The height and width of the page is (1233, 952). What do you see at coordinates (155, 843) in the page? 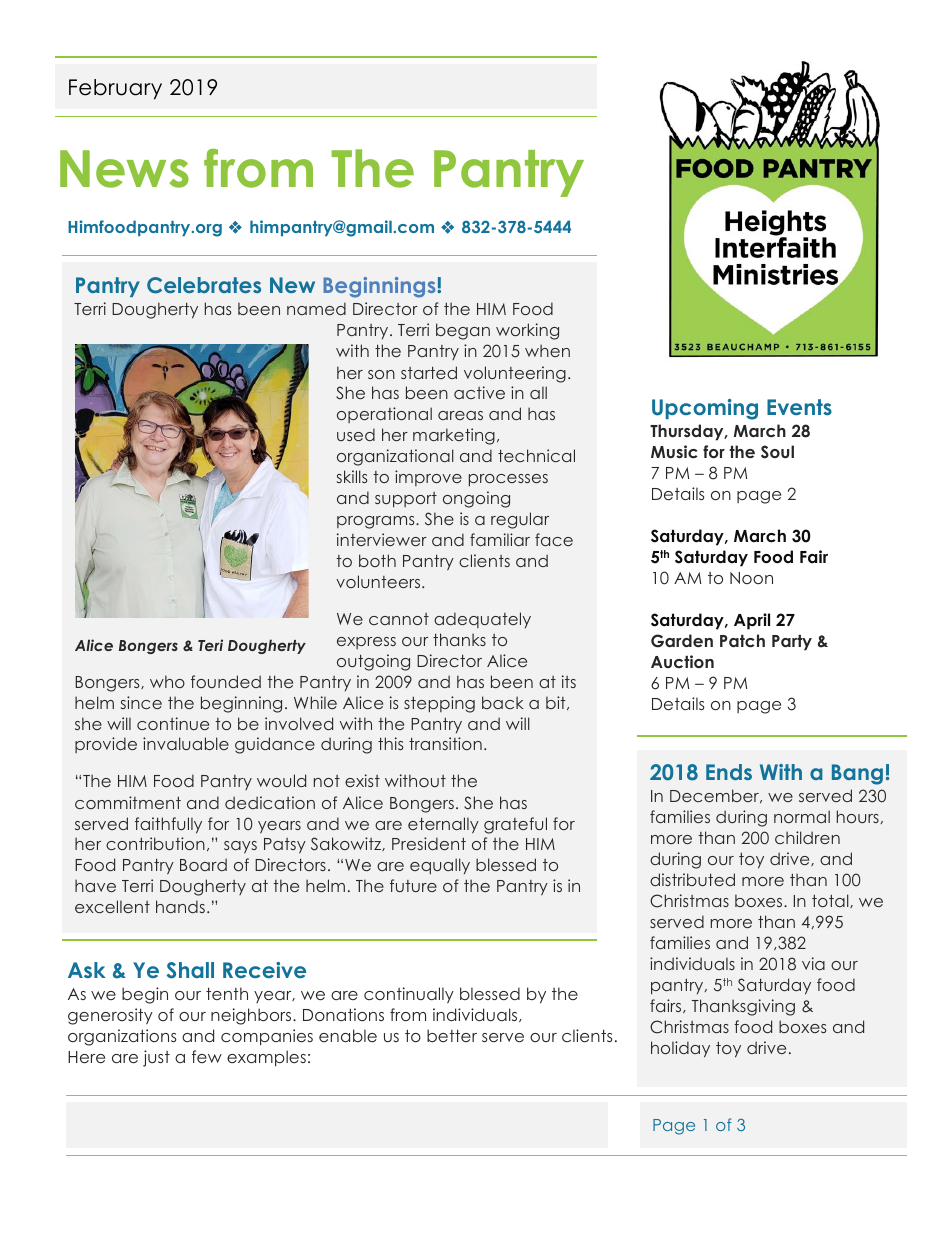
I see `contribution` at bounding box center [155, 843].
